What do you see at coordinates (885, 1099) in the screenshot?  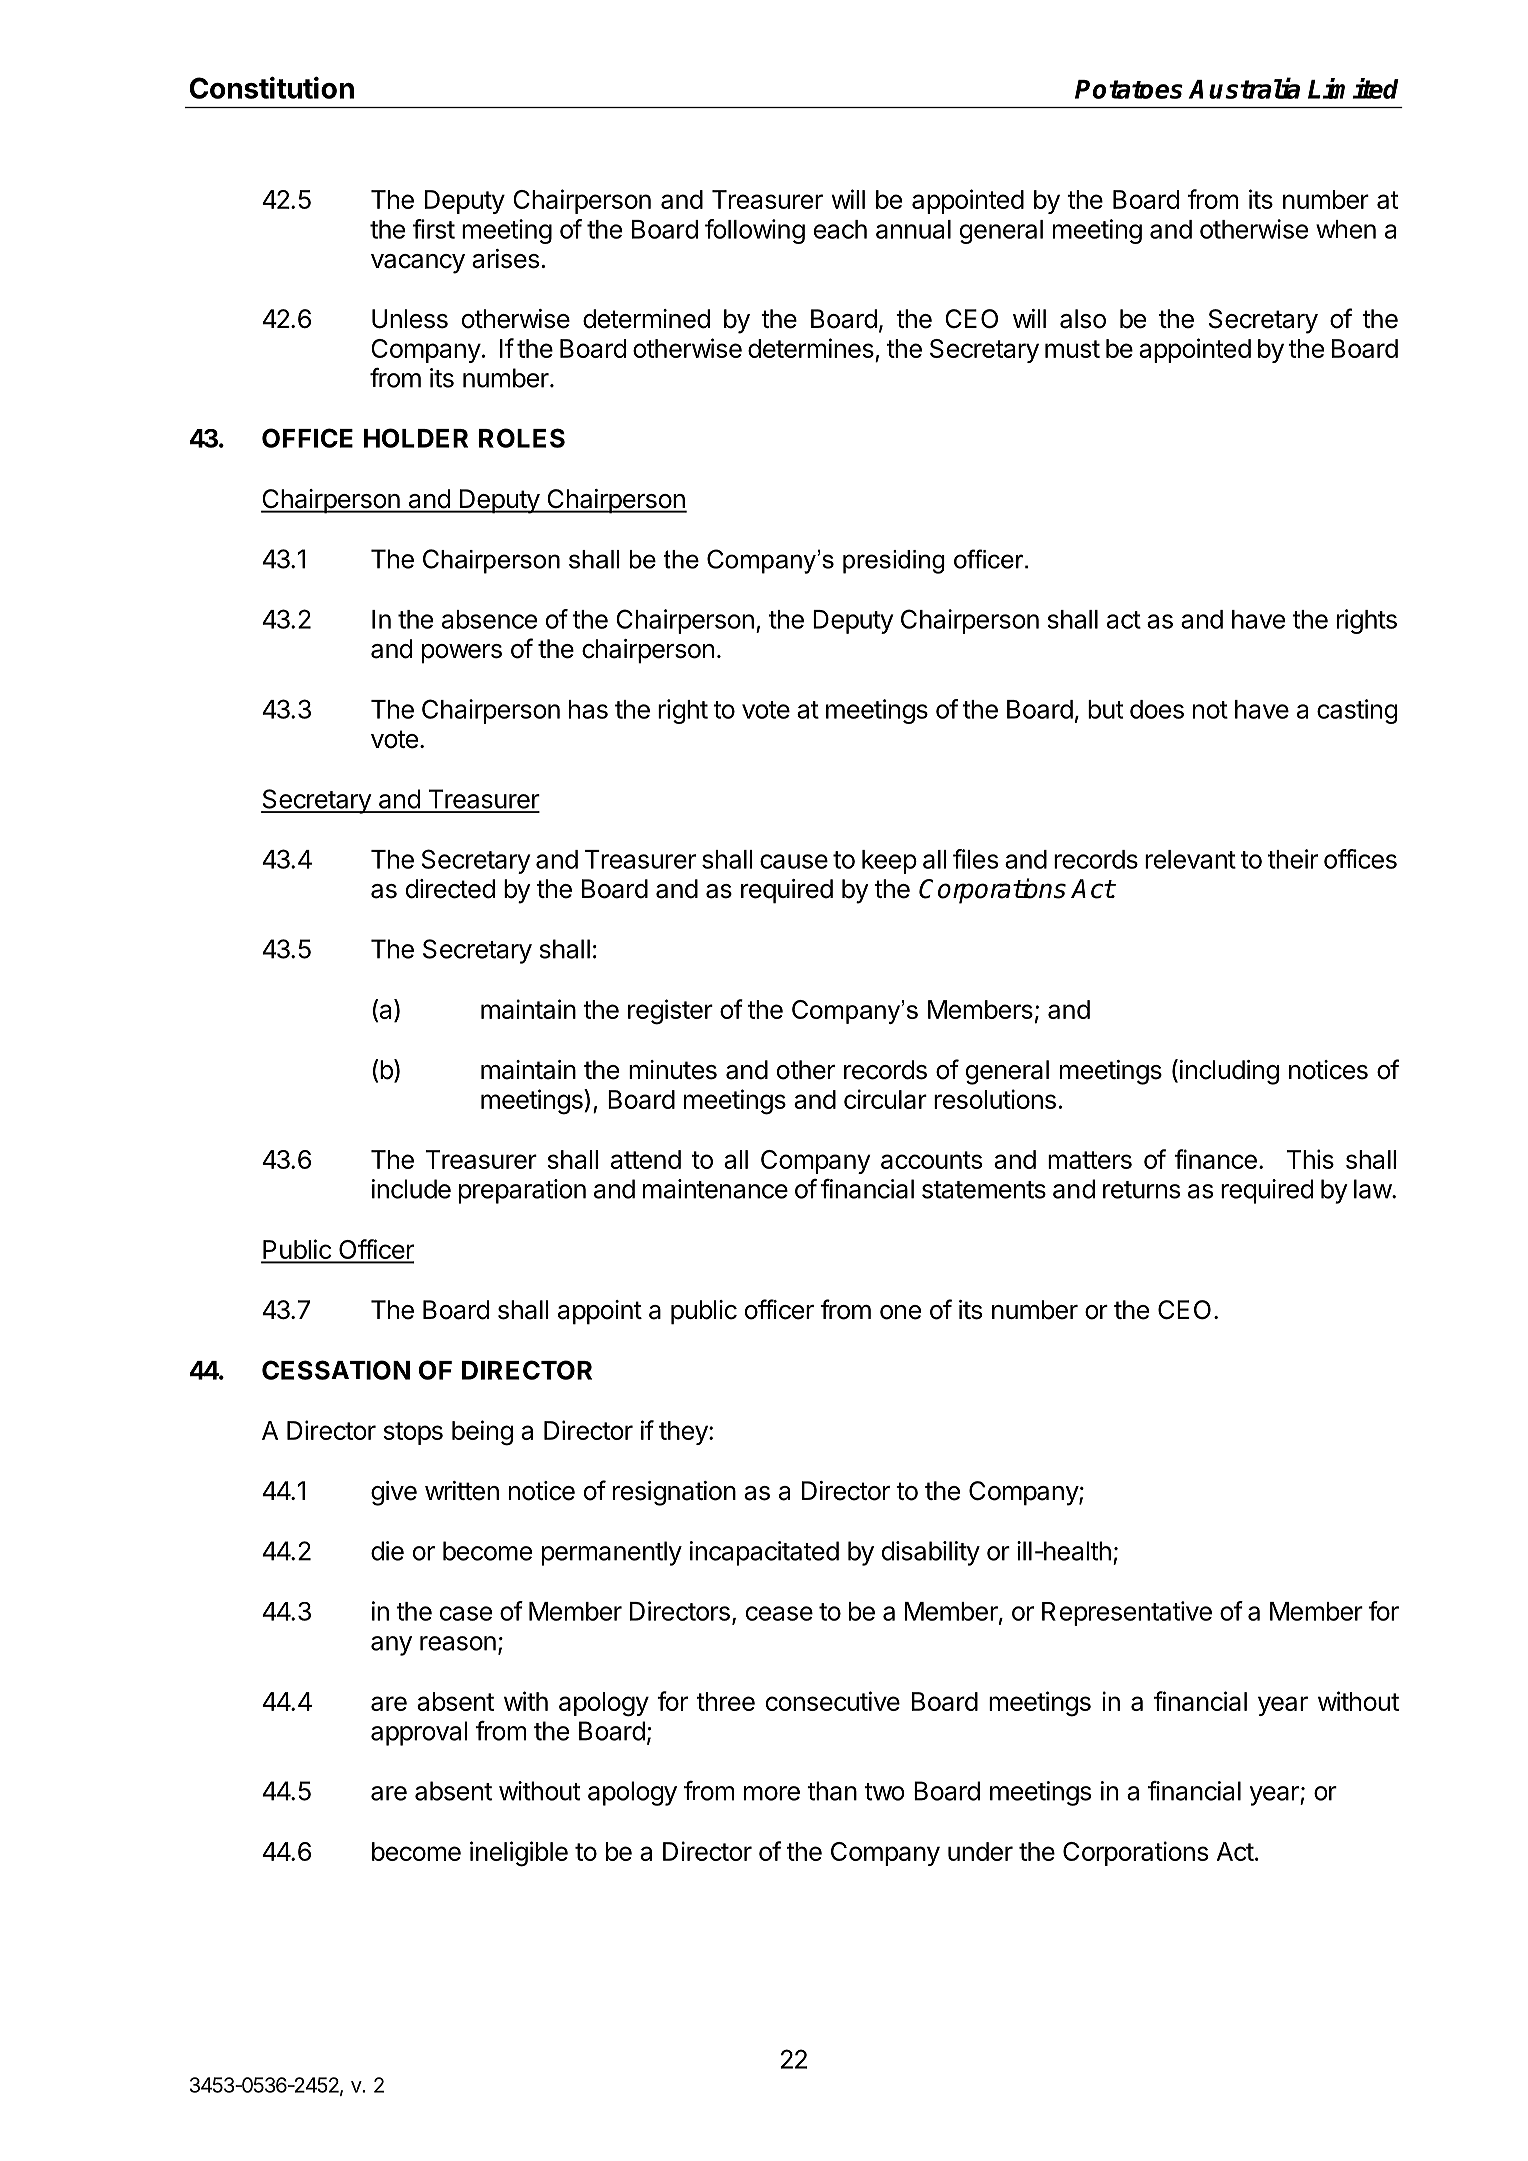 I see `circular` at bounding box center [885, 1099].
